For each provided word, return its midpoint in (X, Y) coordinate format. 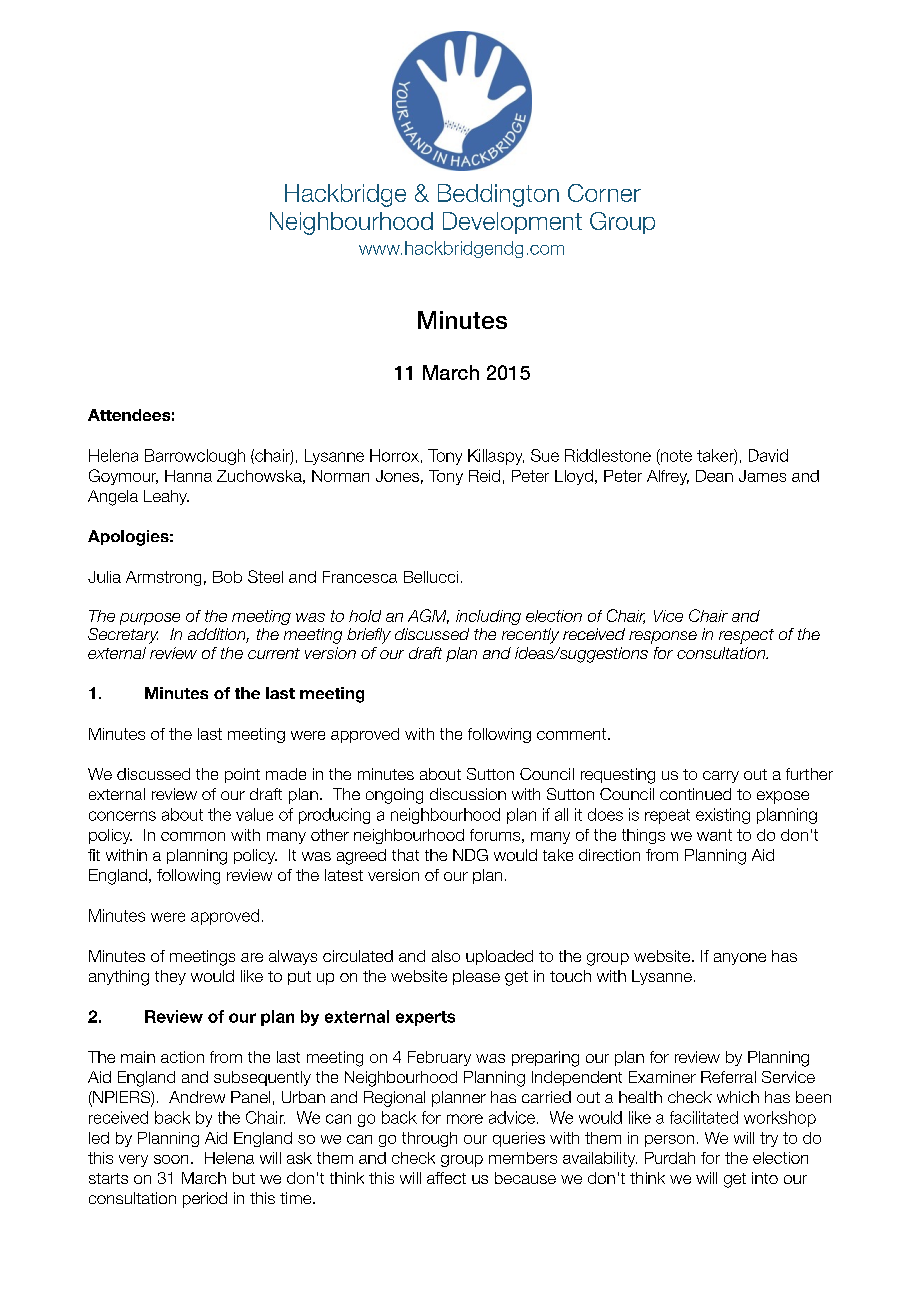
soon (171, 1159)
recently (530, 636)
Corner (604, 193)
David (768, 455)
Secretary (123, 636)
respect (746, 636)
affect (446, 1178)
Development (512, 223)
